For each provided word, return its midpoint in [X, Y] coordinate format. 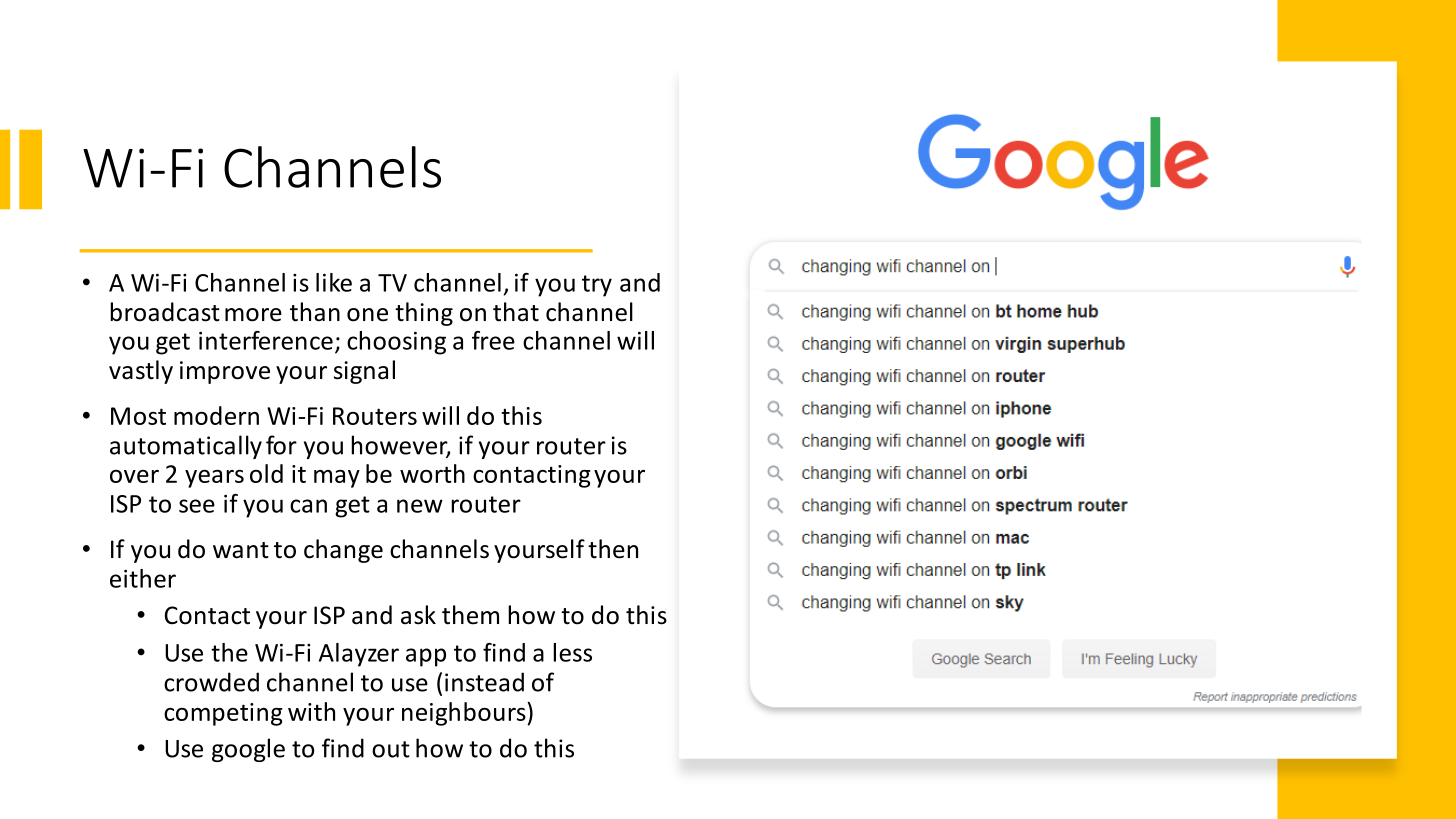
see [197, 506]
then [613, 549]
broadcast [165, 312]
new [420, 506]
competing [223, 714]
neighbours [465, 714]
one [367, 315]
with [311, 711]
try [597, 286]
